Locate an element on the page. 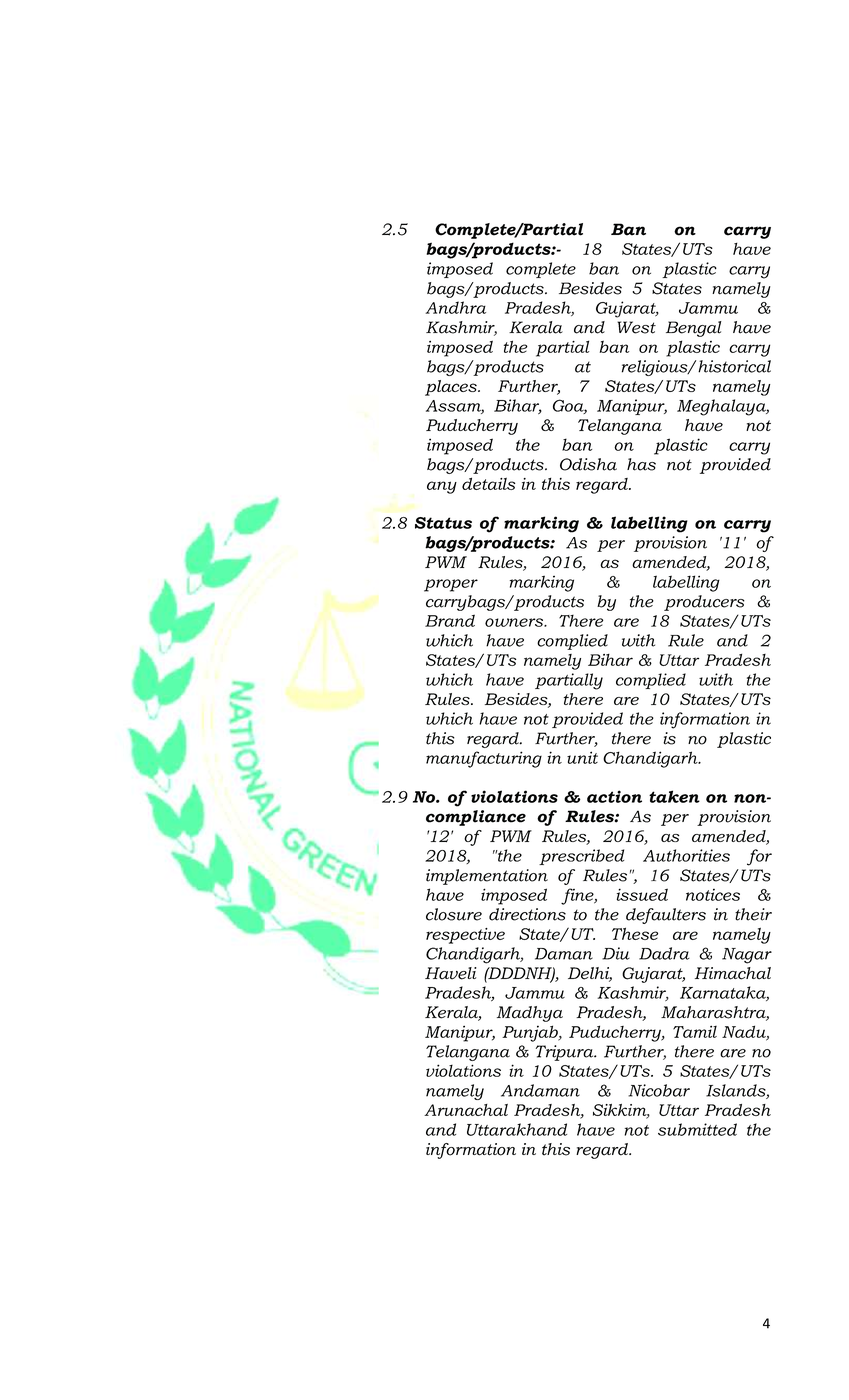  Andhra is located at coordinates (455, 307).
